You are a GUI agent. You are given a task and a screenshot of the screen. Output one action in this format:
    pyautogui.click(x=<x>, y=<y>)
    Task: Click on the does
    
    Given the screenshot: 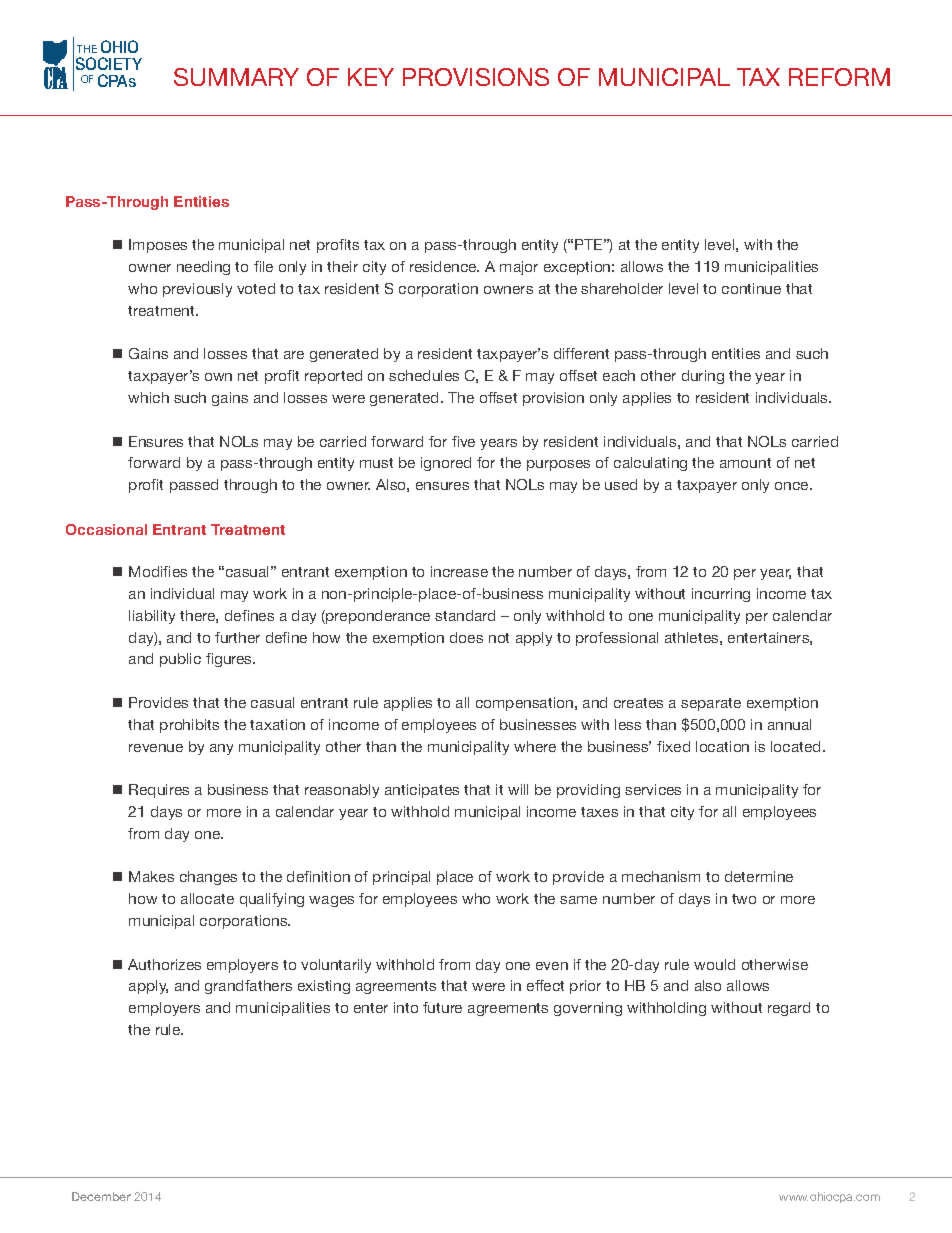 What is the action you would take?
    pyautogui.click(x=466, y=637)
